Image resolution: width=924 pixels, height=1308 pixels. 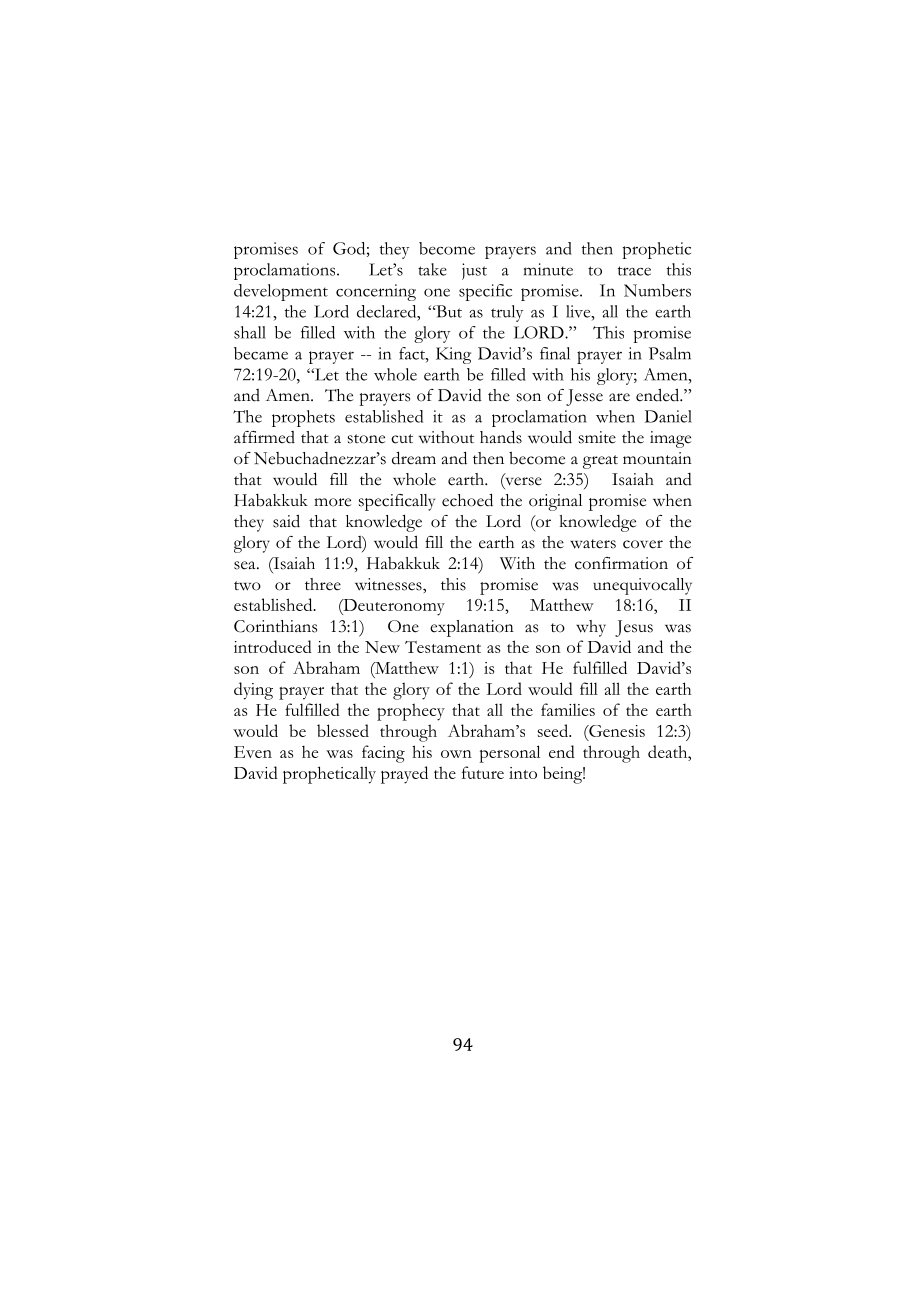 I want to click on just, so click(x=474, y=271).
